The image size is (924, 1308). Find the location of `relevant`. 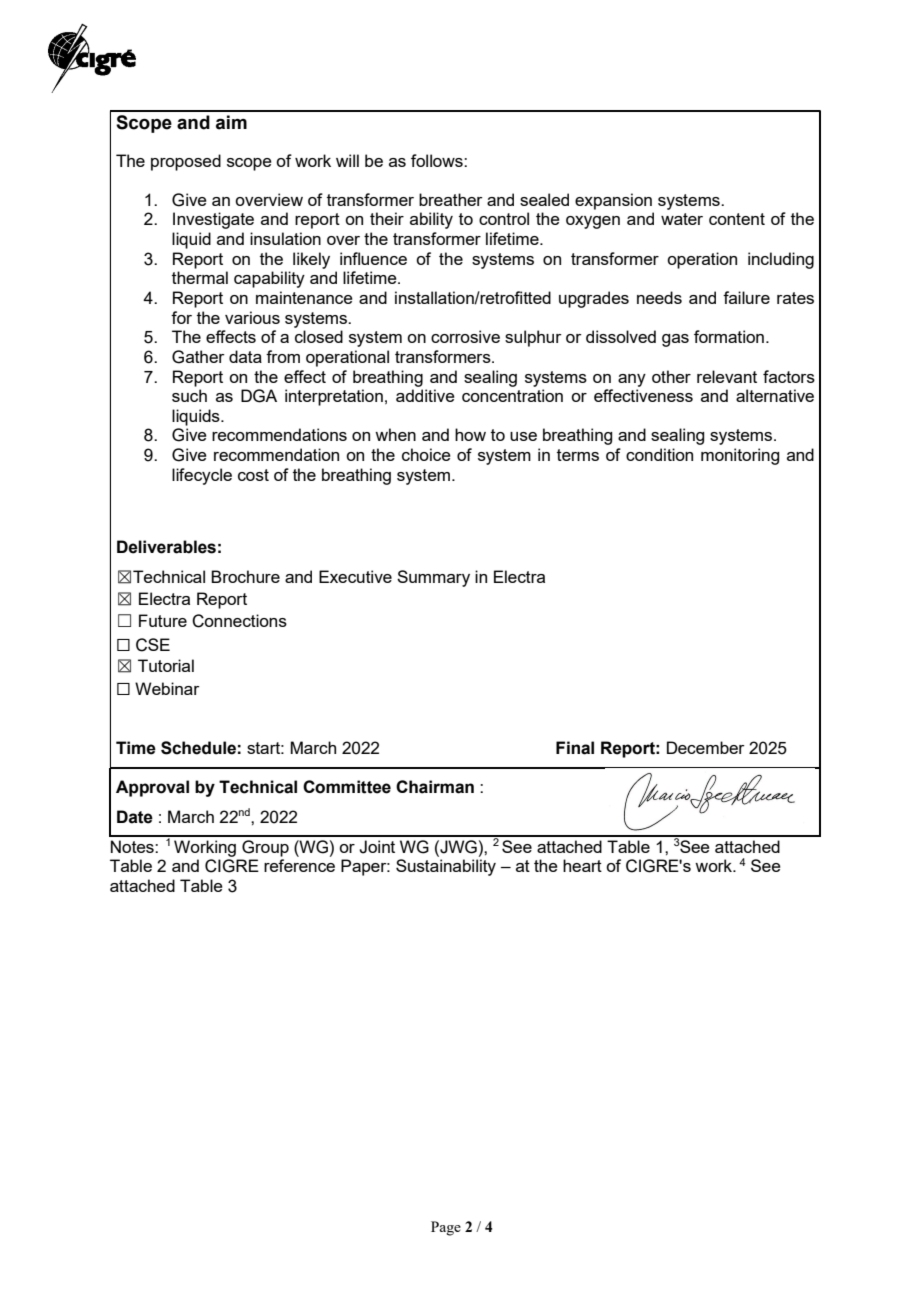

relevant is located at coordinates (727, 376).
